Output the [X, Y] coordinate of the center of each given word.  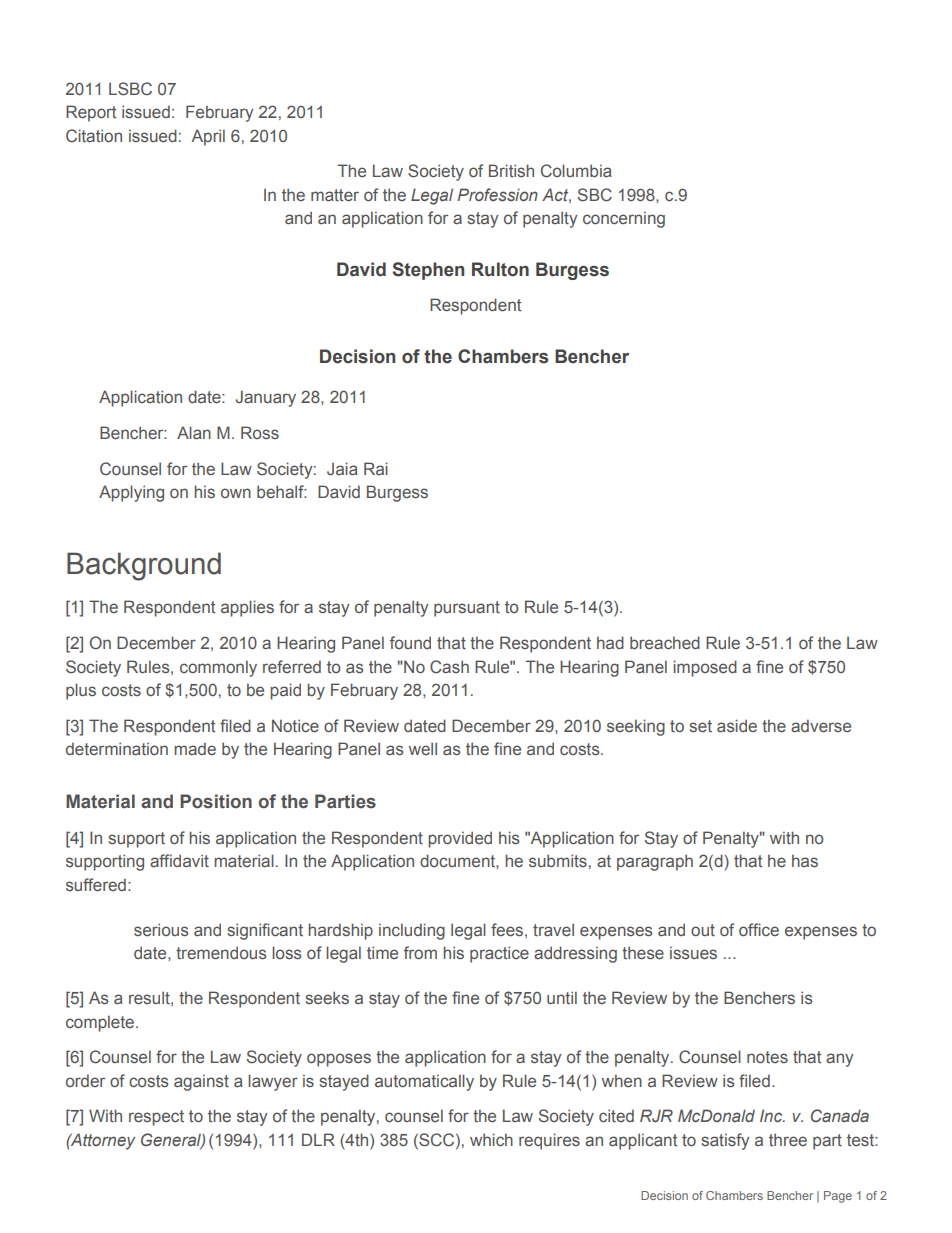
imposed [705, 668]
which [491, 1139]
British [511, 170]
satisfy [725, 1141]
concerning [624, 219]
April [208, 137]
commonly [218, 668]
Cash [449, 666]
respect [156, 1118]
